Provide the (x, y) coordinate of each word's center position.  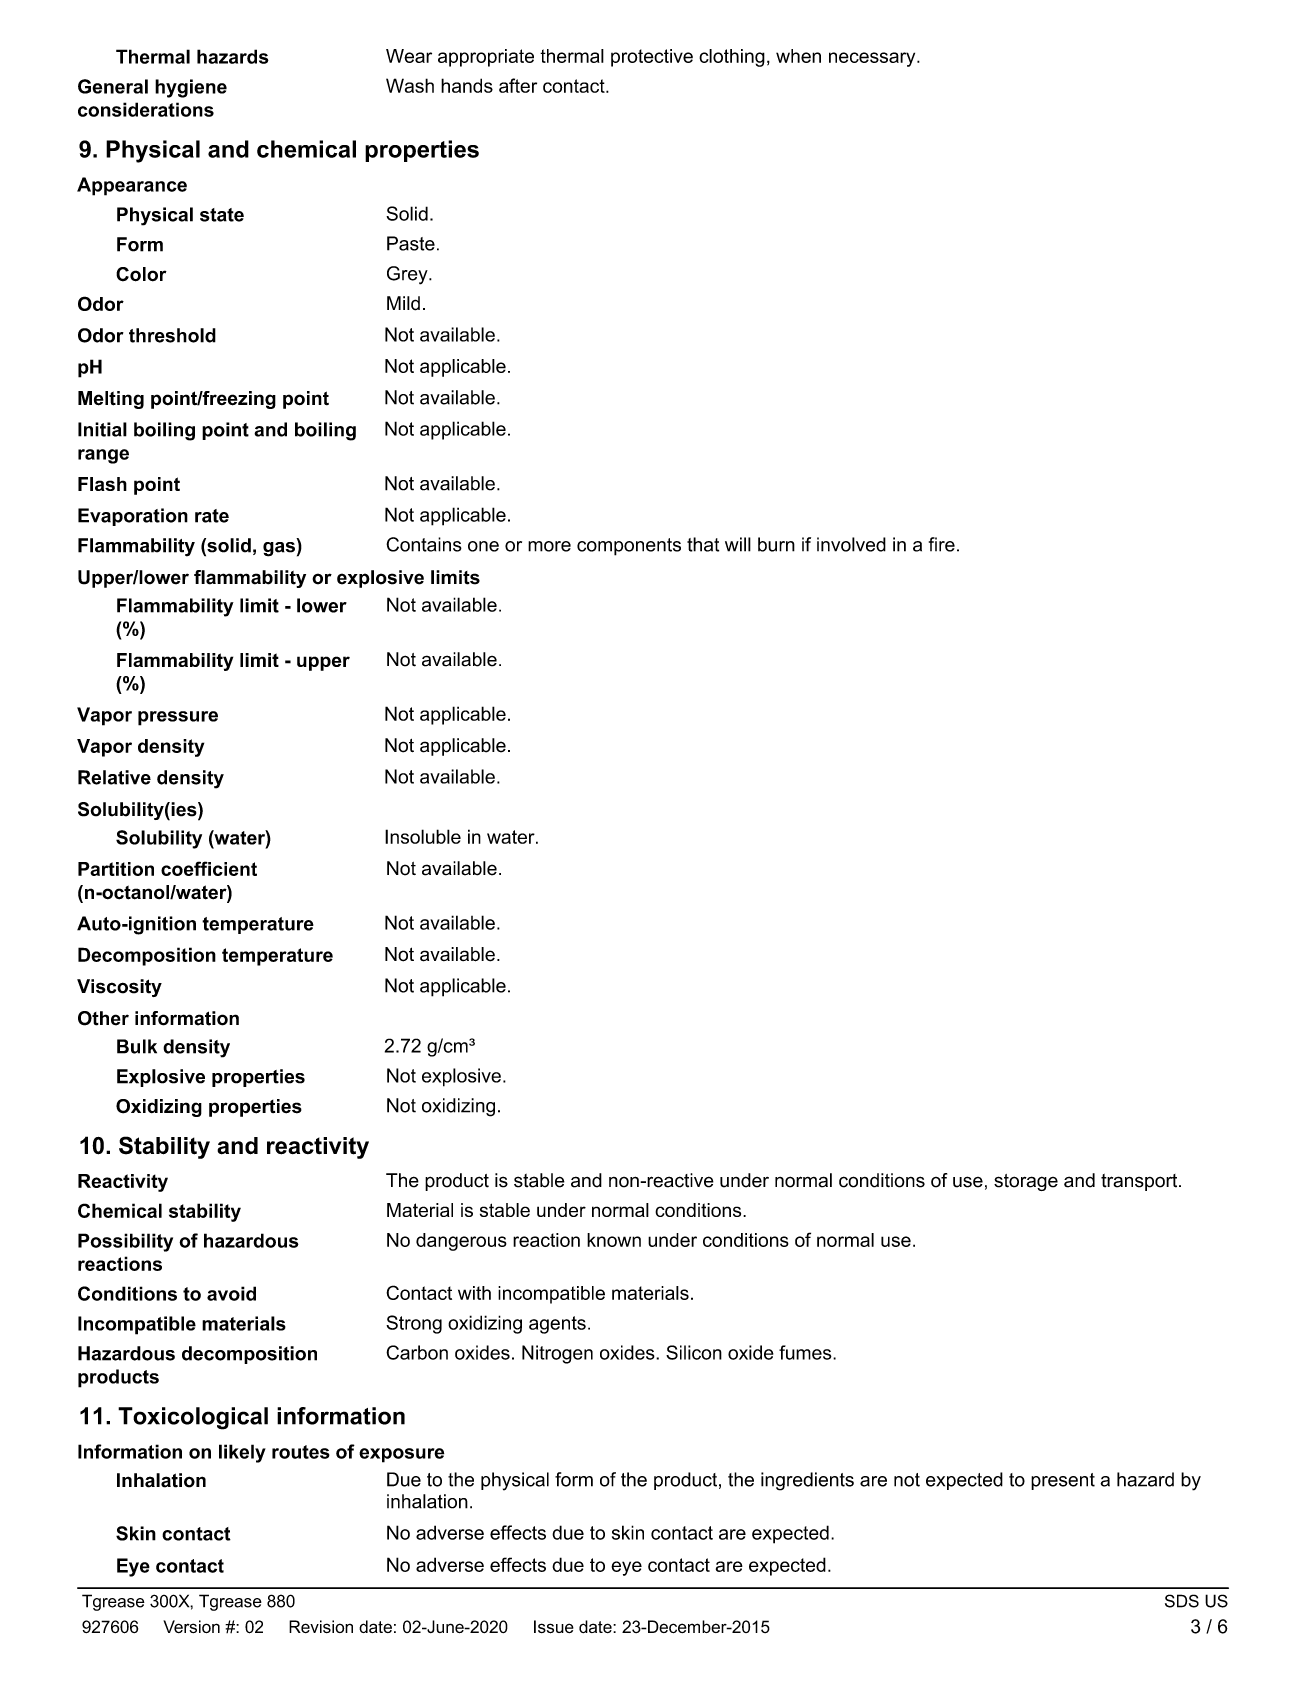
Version (191, 1626)
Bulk (137, 1046)
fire (942, 544)
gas (279, 549)
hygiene (191, 88)
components (629, 547)
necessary (873, 59)
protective (652, 58)
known (614, 1240)
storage (1026, 1182)
